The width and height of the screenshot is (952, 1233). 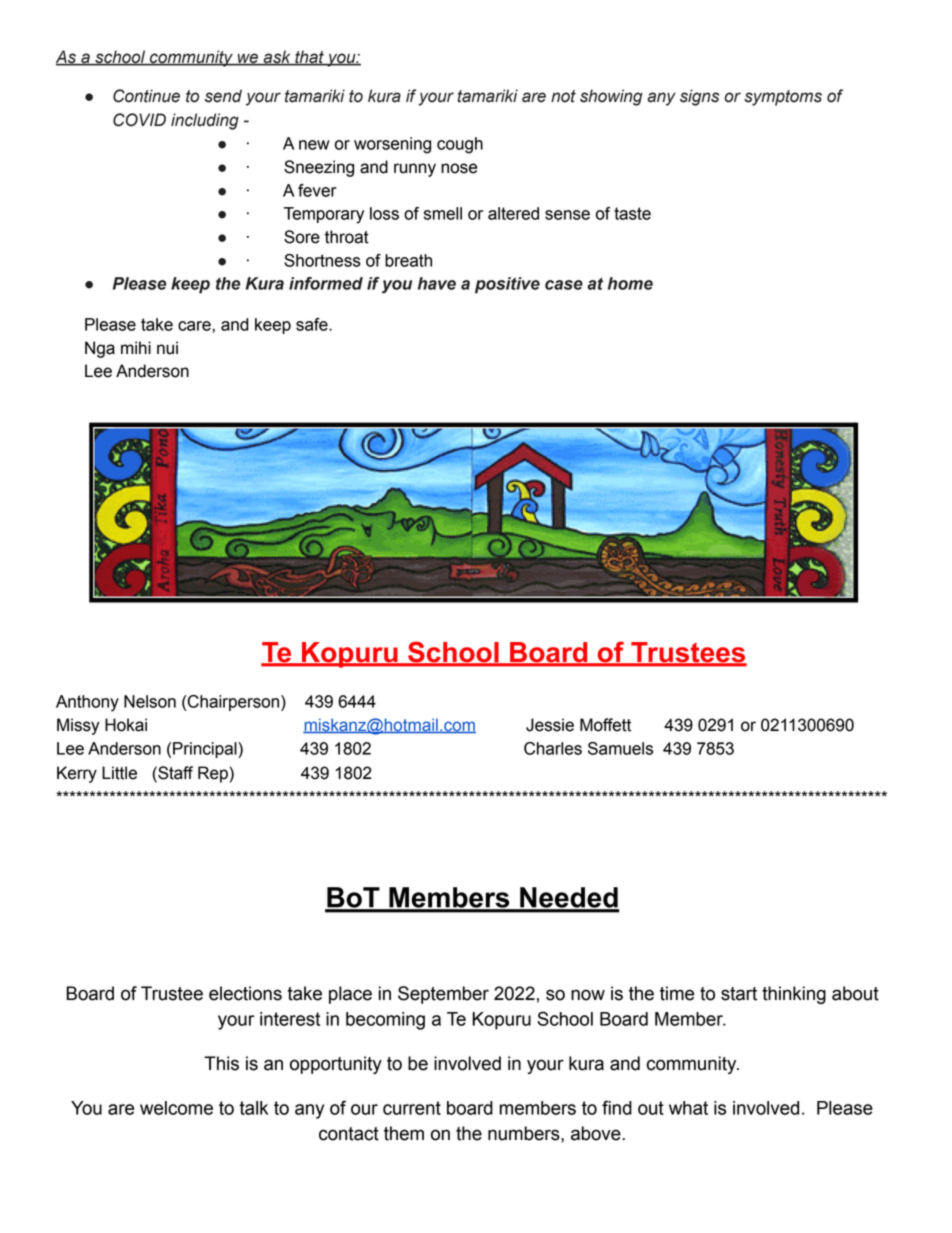 What do you see at coordinates (146, 96) in the screenshot?
I see `Continue` at bounding box center [146, 96].
